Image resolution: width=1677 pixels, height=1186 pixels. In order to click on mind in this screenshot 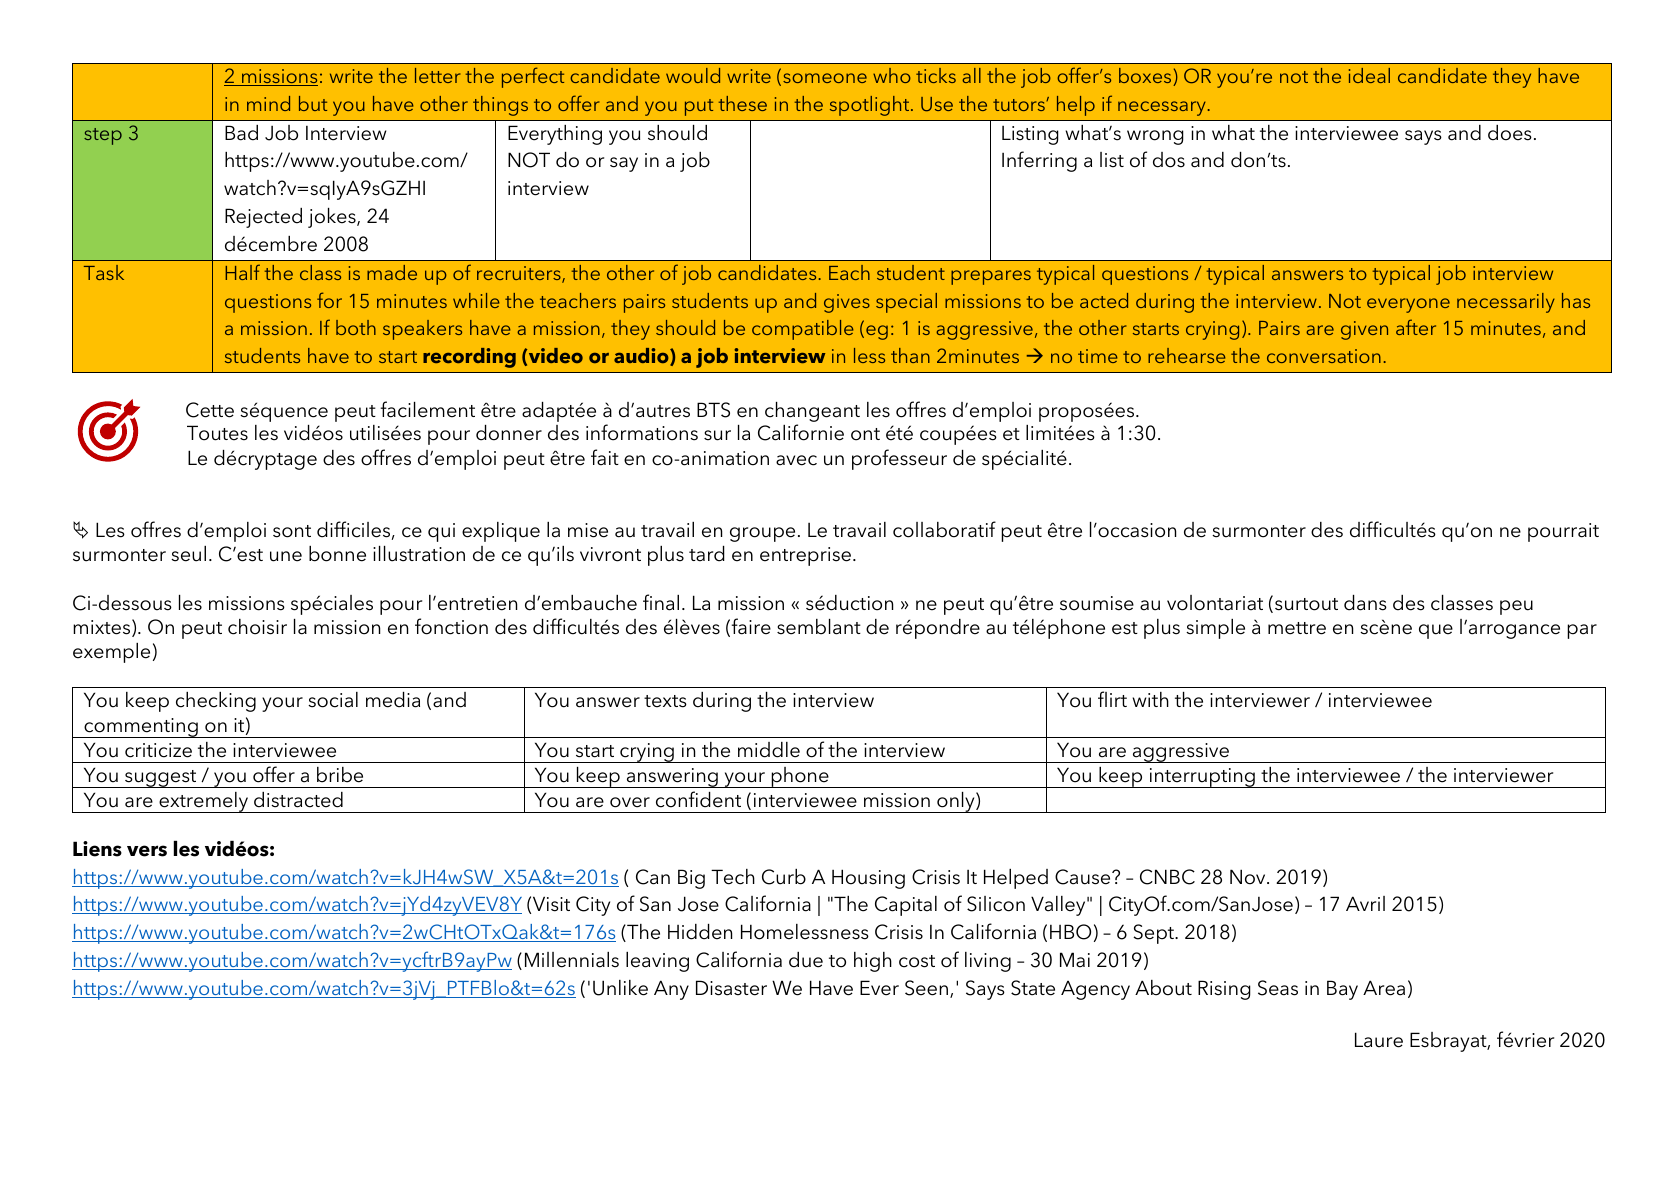, I will do `click(268, 103)`.
